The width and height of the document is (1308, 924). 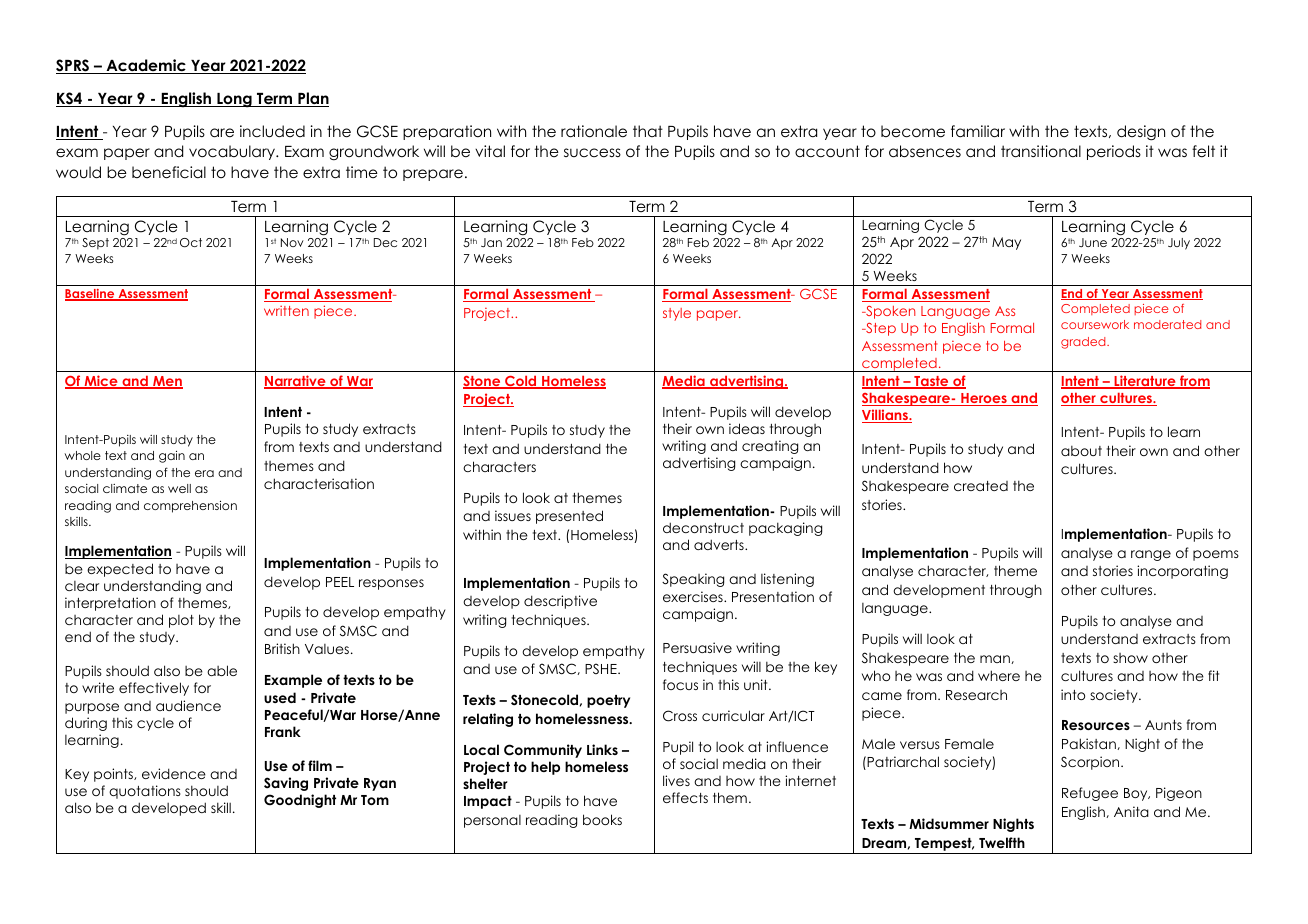 What do you see at coordinates (1081, 451) in the document?
I see `about` at bounding box center [1081, 451].
